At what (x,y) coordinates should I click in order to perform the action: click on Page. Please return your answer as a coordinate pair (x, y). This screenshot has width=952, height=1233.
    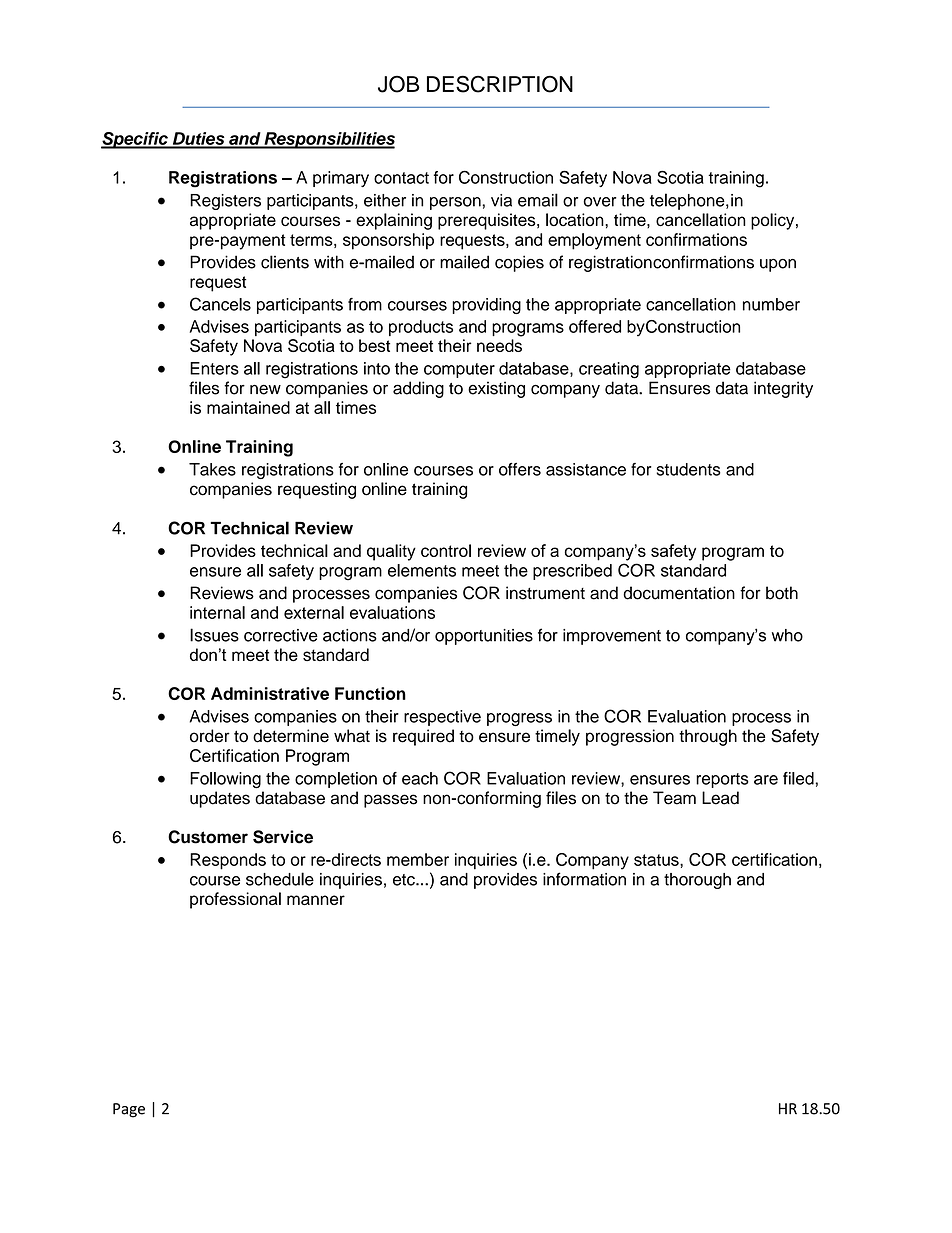
    Looking at the image, I should click on (129, 1110).
